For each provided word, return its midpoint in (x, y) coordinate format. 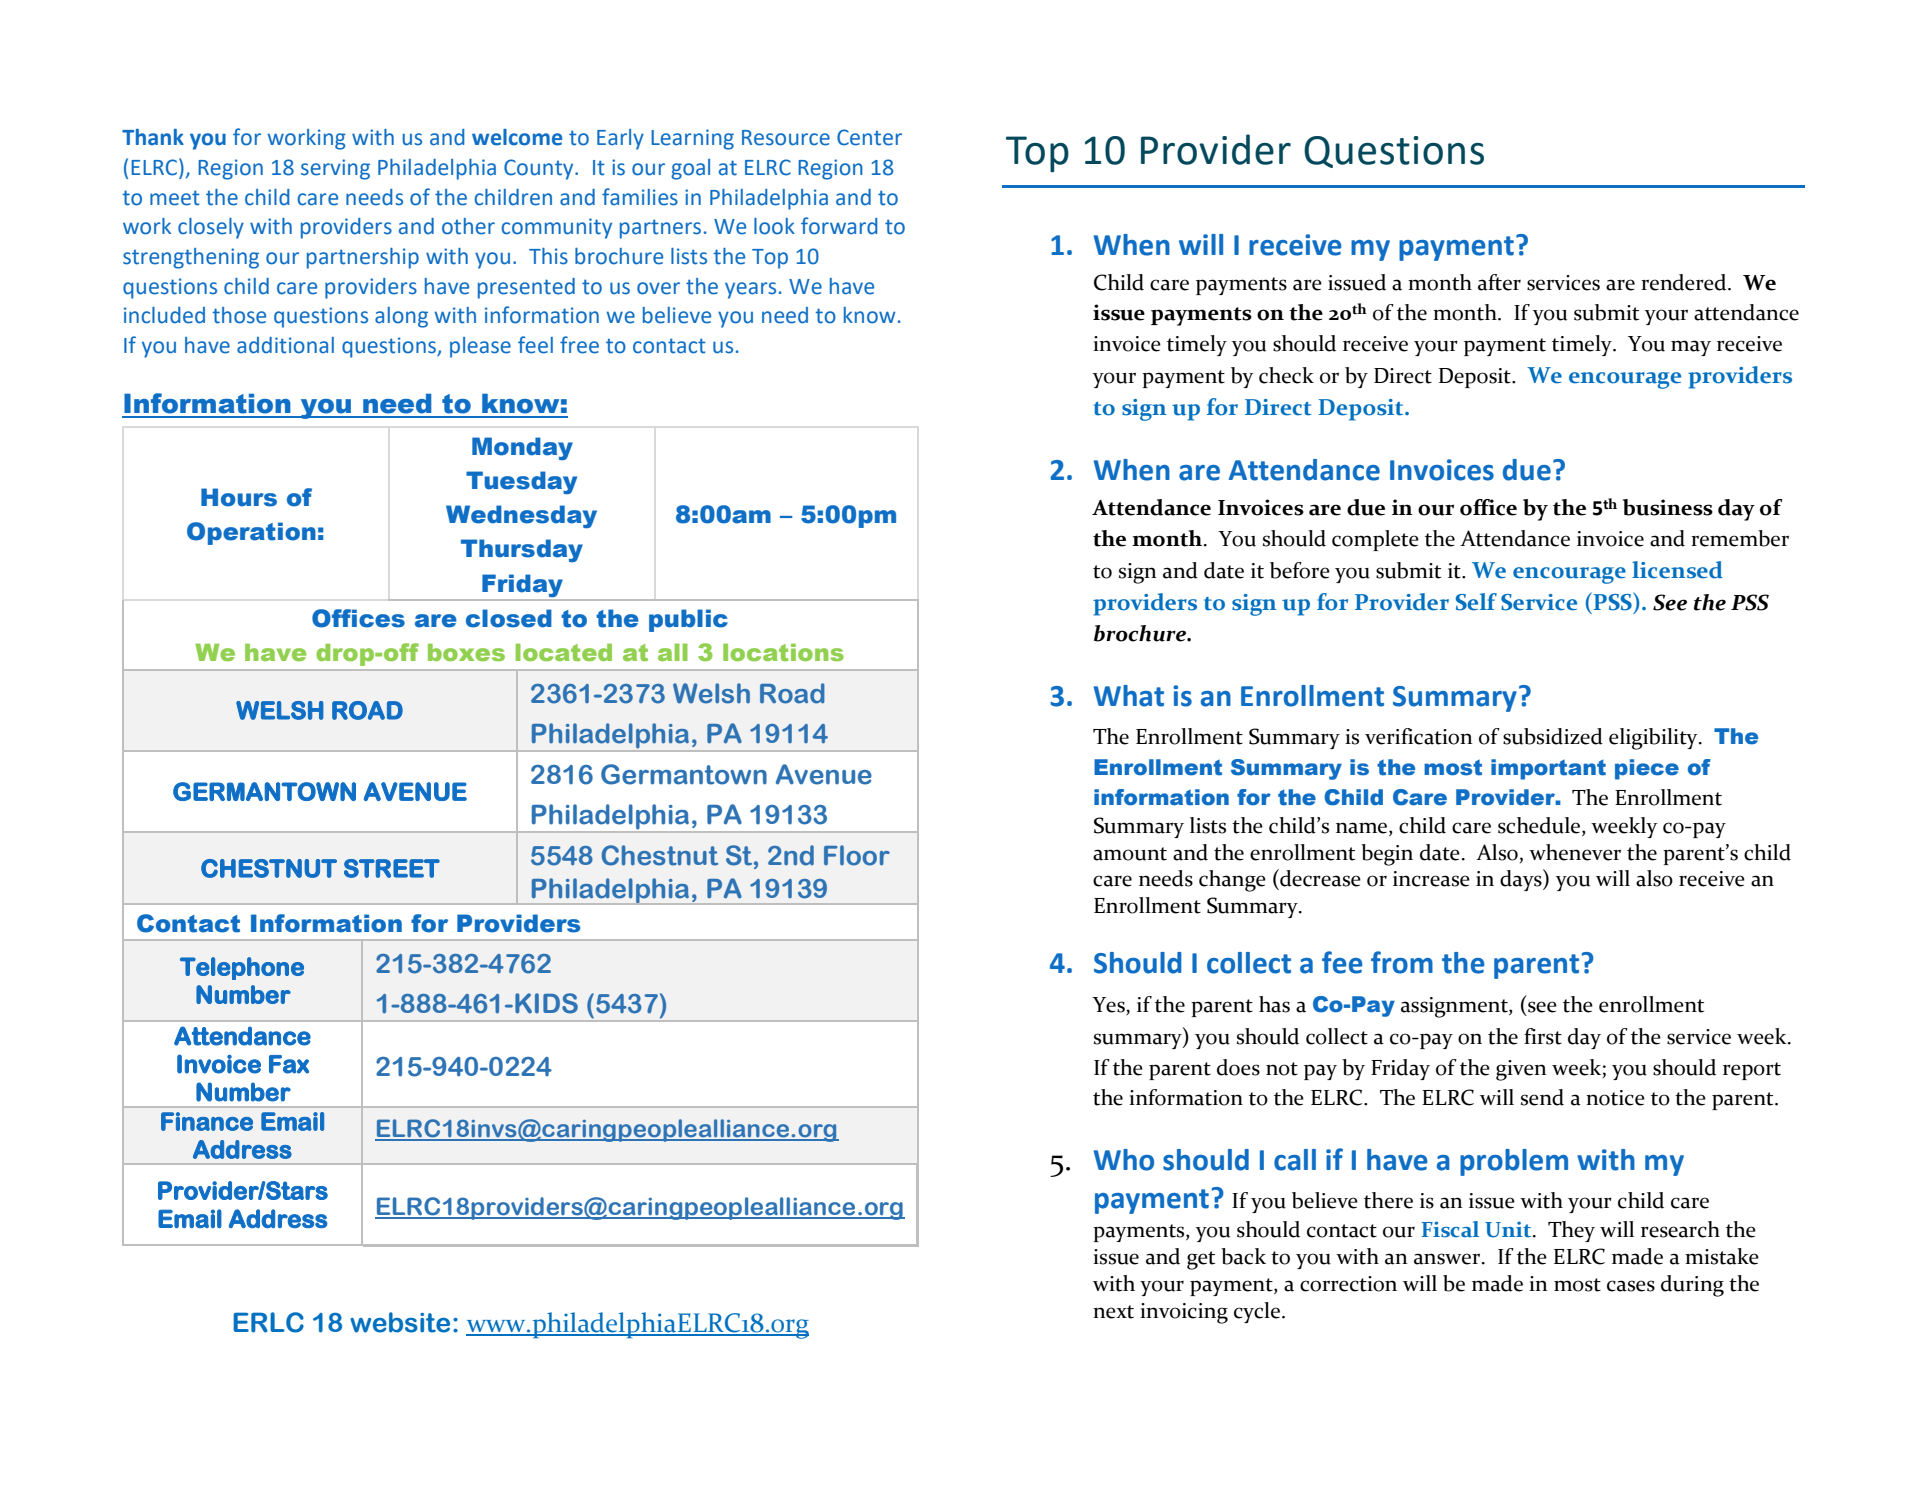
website (400, 1322)
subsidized (1553, 736)
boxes (466, 652)
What (1129, 696)
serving (335, 169)
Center (869, 137)
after (1499, 282)
